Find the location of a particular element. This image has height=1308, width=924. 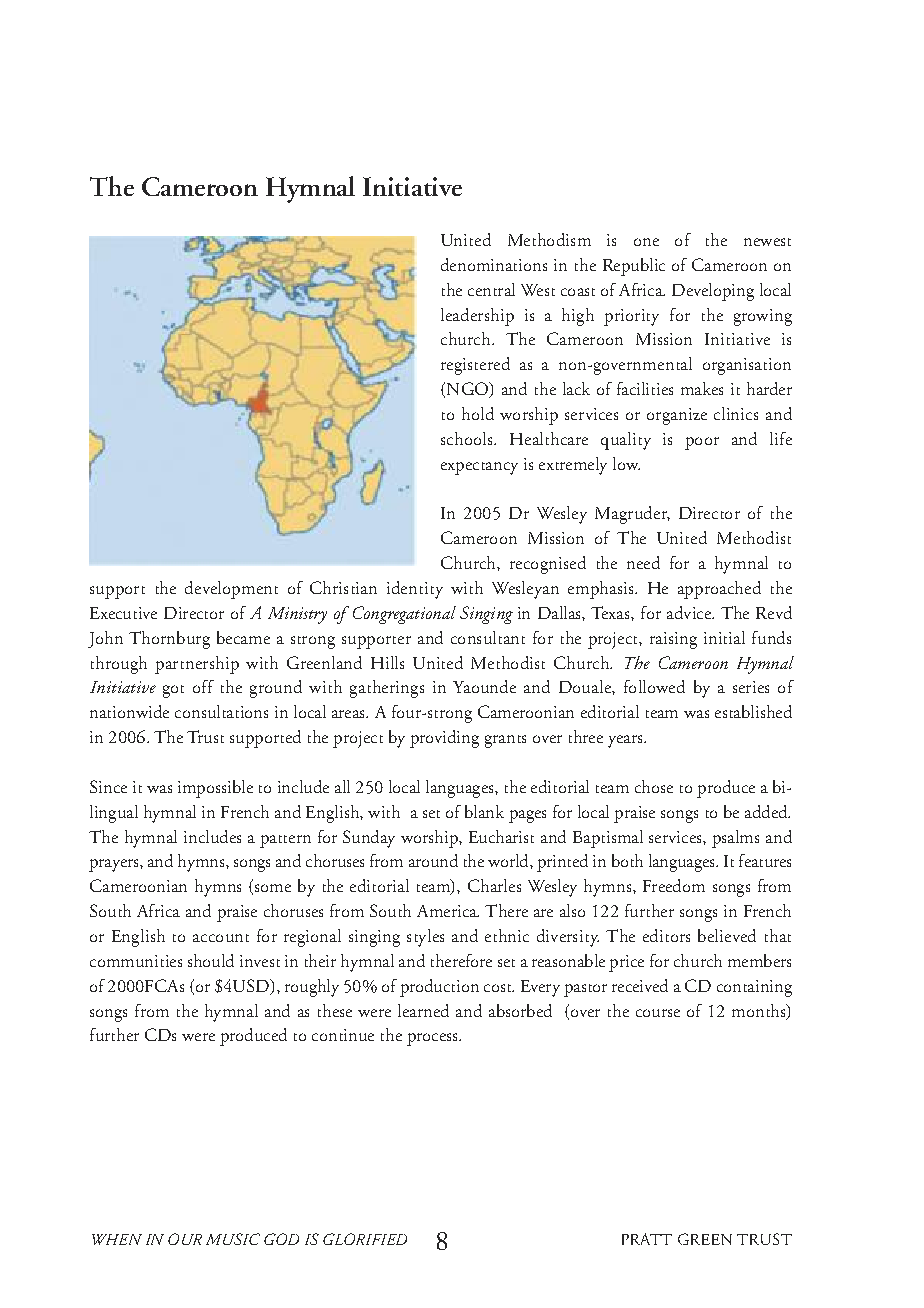

denominations is located at coordinates (494, 264).
